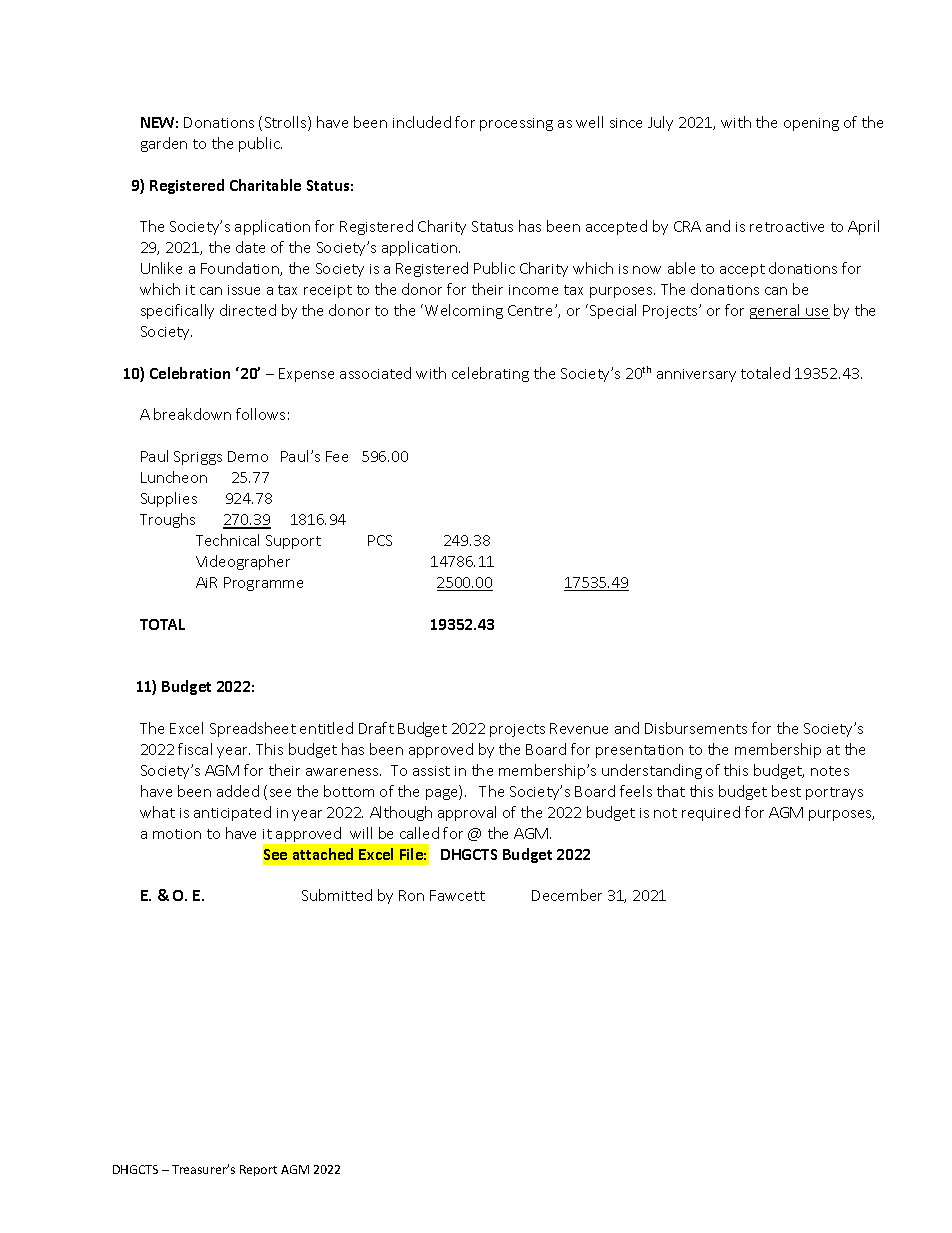  What do you see at coordinates (258, 1170) in the page?
I see `Report` at bounding box center [258, 1170].
